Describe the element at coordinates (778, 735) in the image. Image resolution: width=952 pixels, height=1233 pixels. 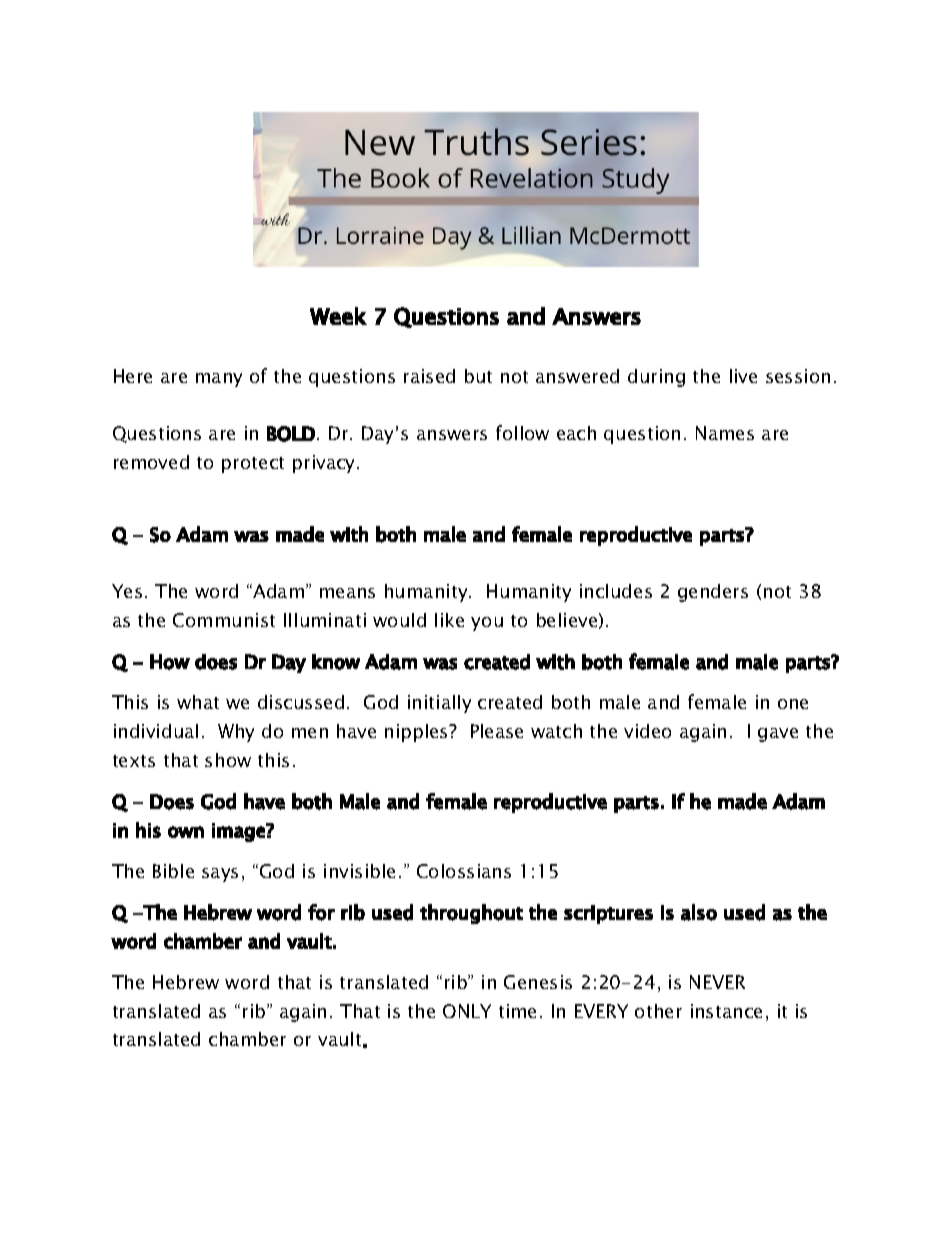
I see `gave` at that location.
